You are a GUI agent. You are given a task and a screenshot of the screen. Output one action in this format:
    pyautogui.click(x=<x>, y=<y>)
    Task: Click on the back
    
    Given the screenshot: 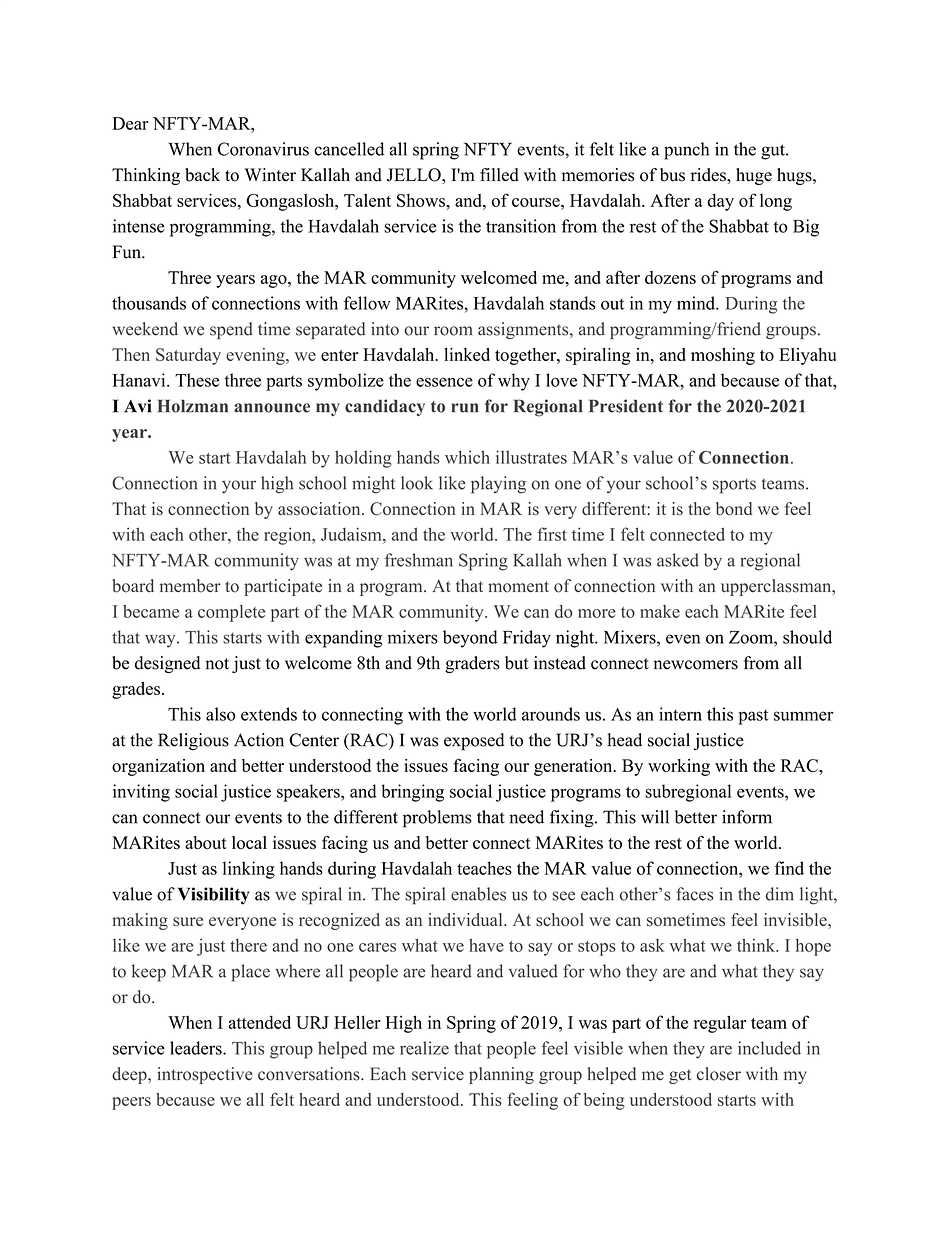 What is the action you would take?
    pyautogui.click(x=202, y=175)
